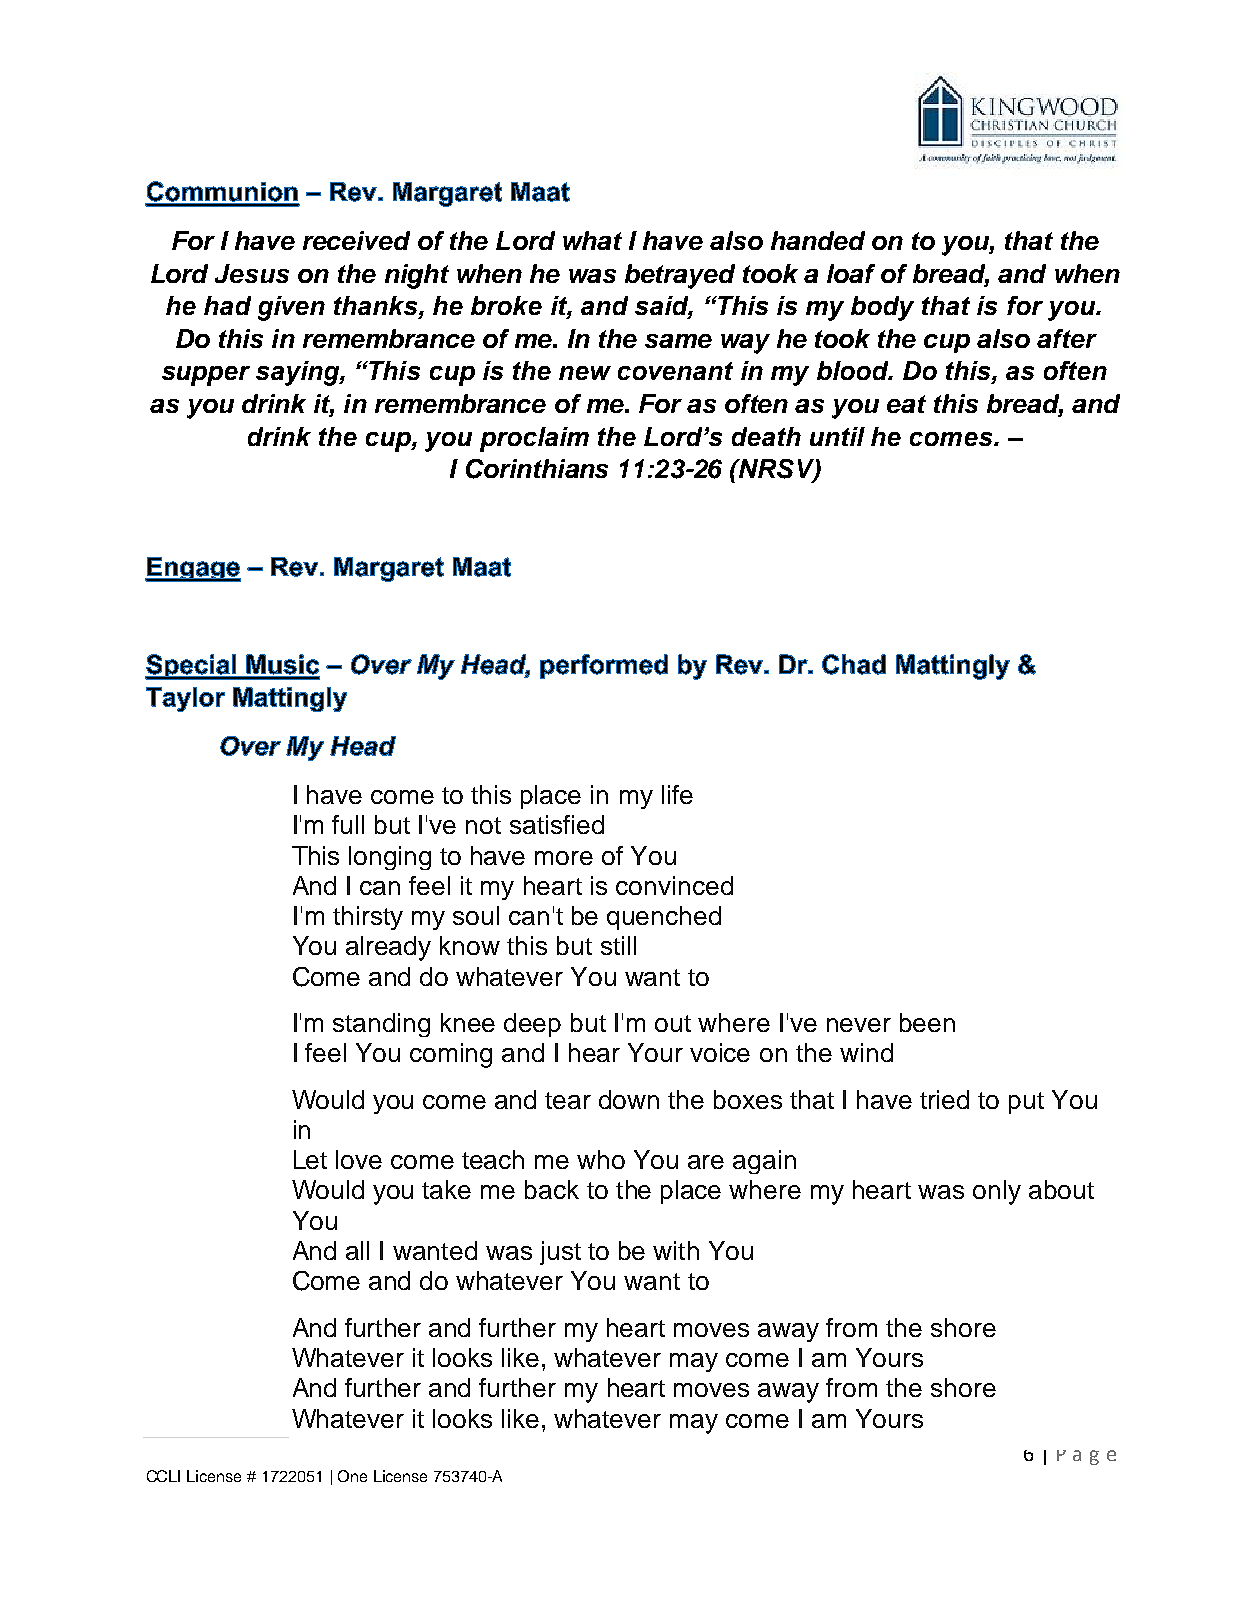  Describe the element at coordinates (534, 439) in the screenshot. I see `proclaim` at that location.
